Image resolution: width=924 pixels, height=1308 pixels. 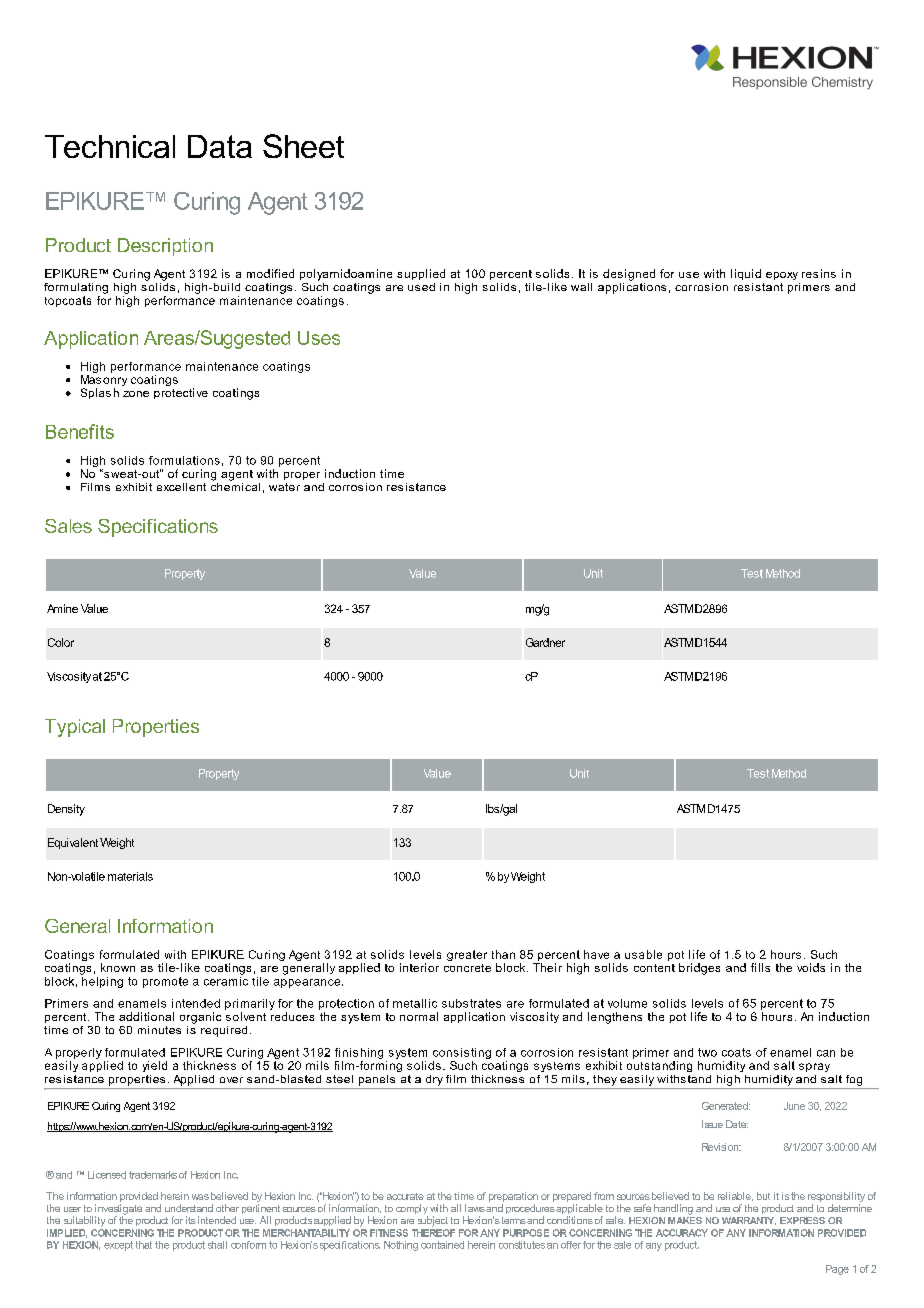 I want to click on liquid, so click(x=746, y=274).
